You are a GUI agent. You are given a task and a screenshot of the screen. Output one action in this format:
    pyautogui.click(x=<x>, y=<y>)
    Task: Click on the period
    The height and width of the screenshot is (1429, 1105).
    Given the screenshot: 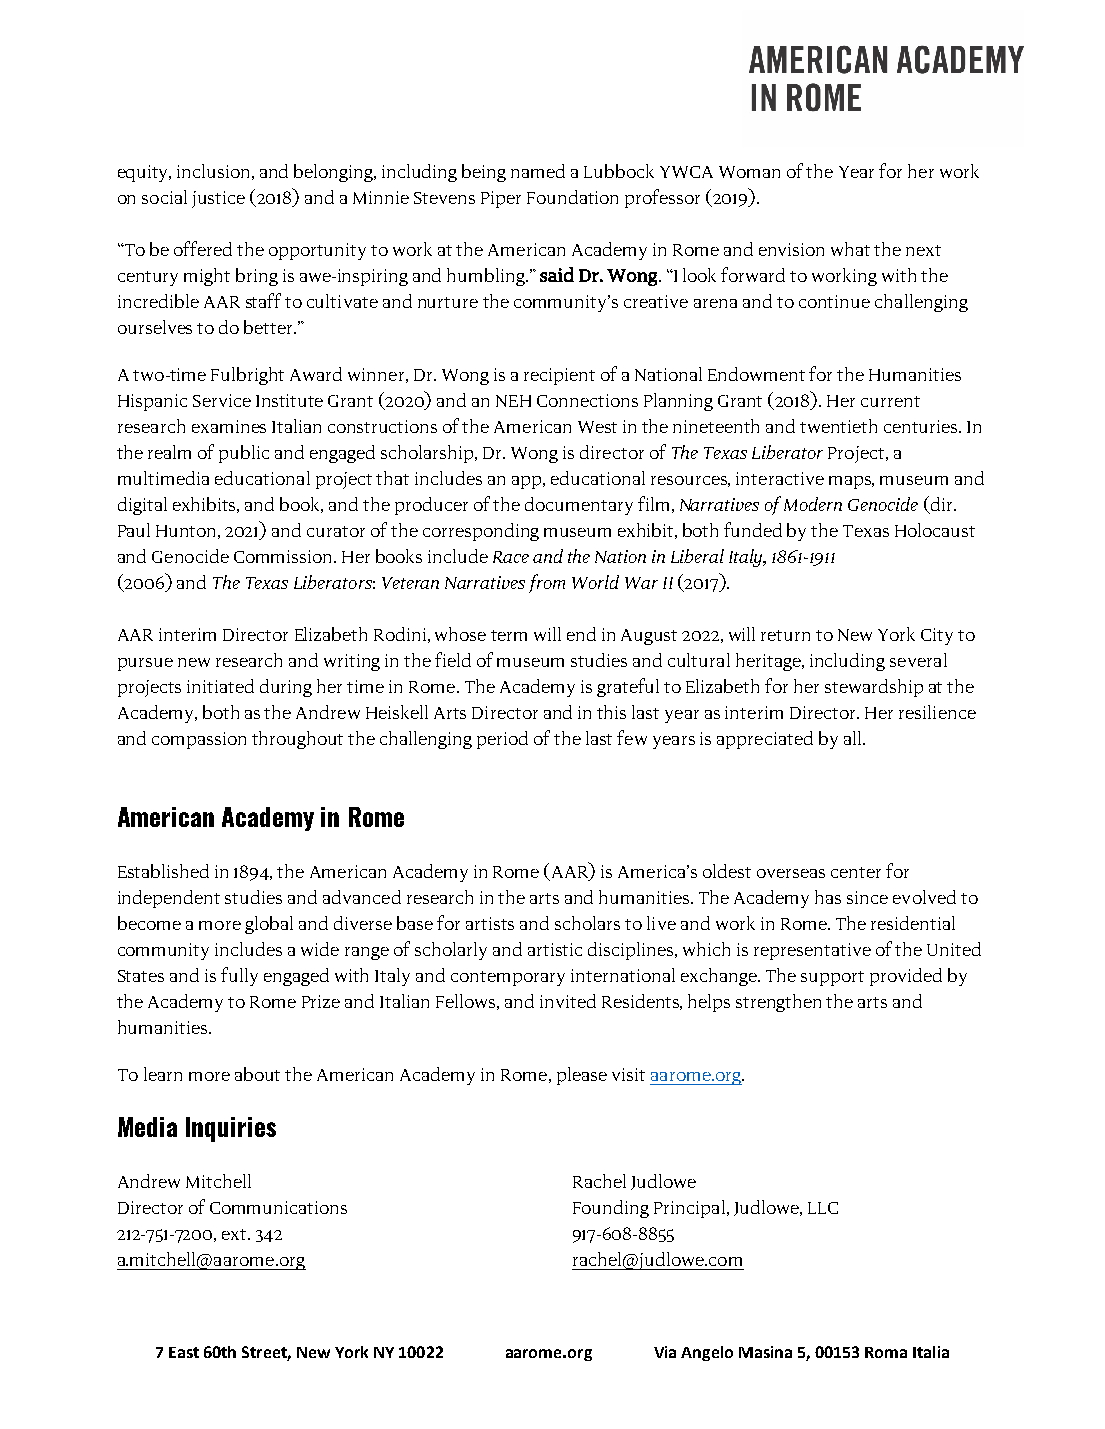 What is the action you would take?
    pyautogui.click(x=502, y=740)
